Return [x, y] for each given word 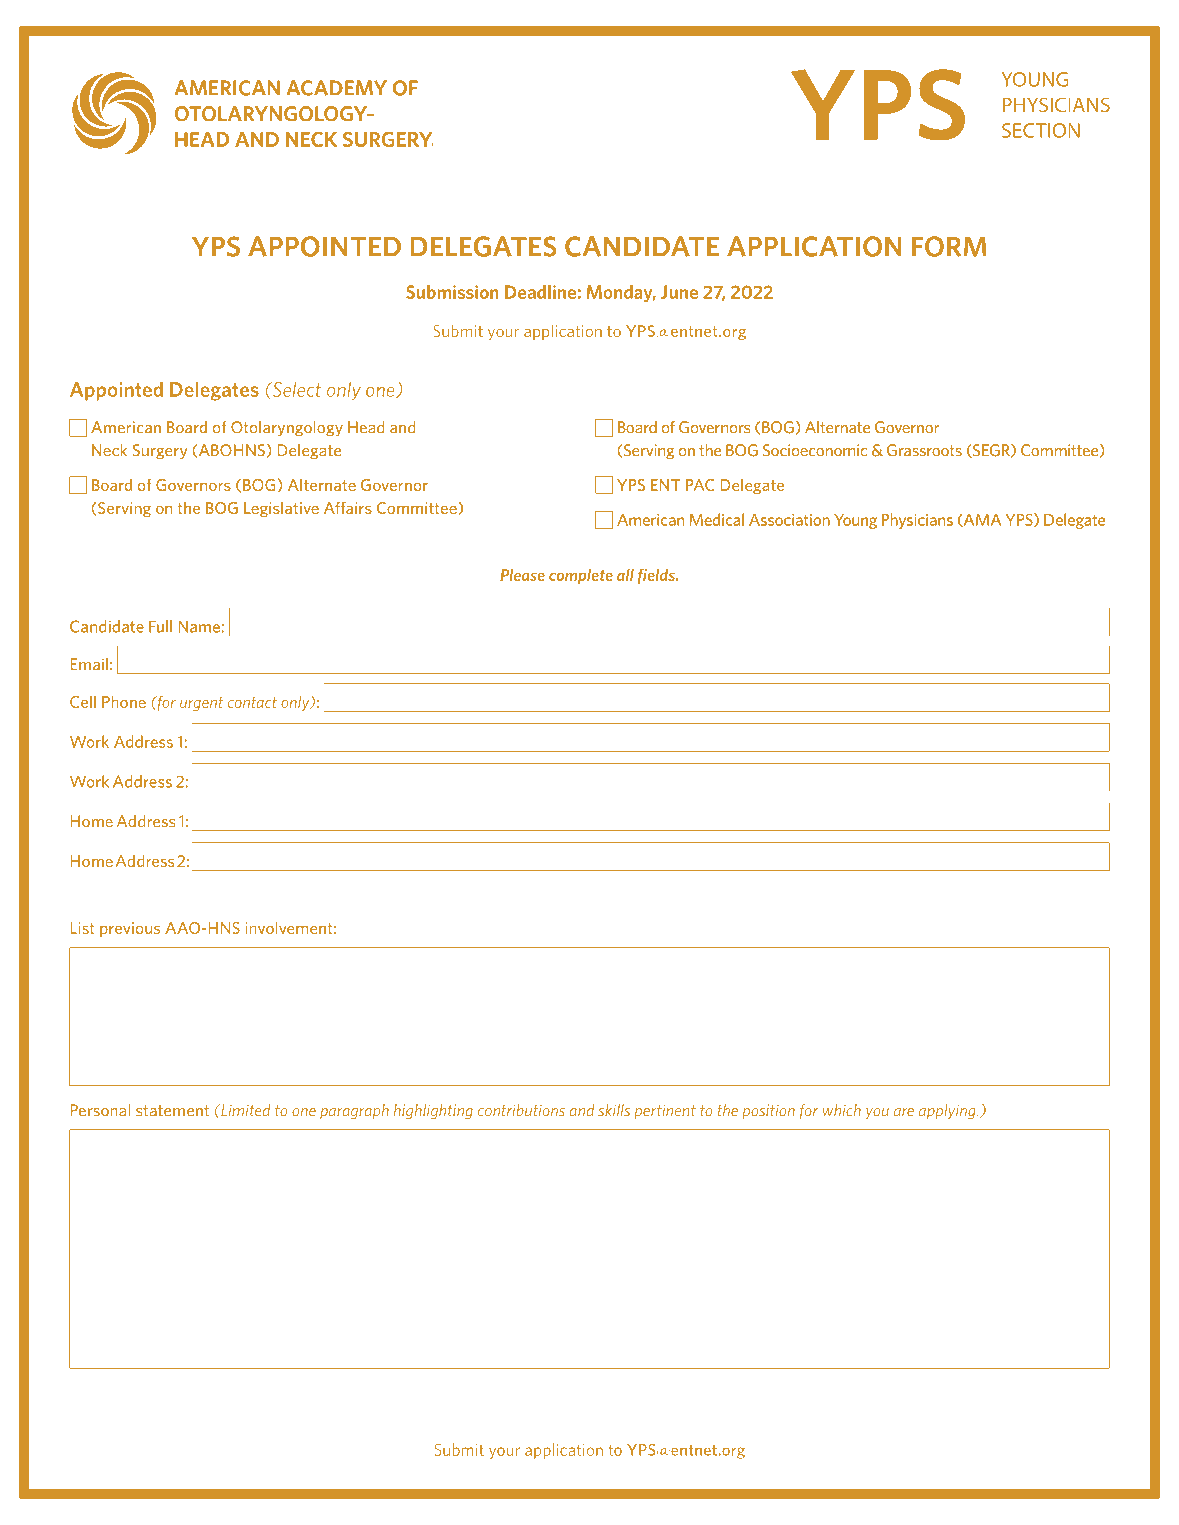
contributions [521, 1110]
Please [522, 575]
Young [855, 521]
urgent [201, 704]
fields [657, 576]
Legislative [281, 509]
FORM [949, 246]
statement [172, 1111]
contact [252, 702]
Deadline [540, 292]
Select [295, 389]
